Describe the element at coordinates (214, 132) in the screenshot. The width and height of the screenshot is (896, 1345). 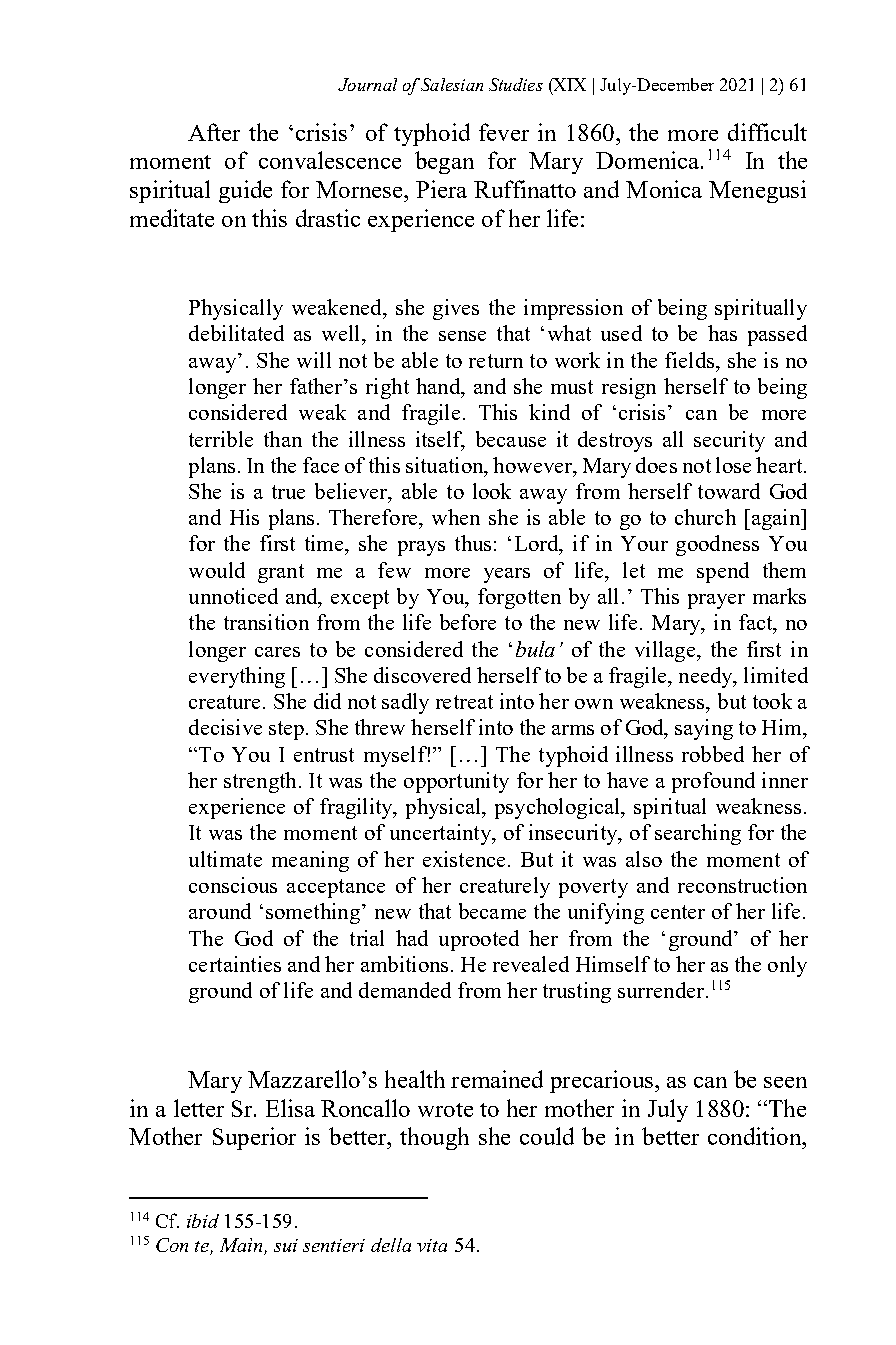
I see `After` at that location.
